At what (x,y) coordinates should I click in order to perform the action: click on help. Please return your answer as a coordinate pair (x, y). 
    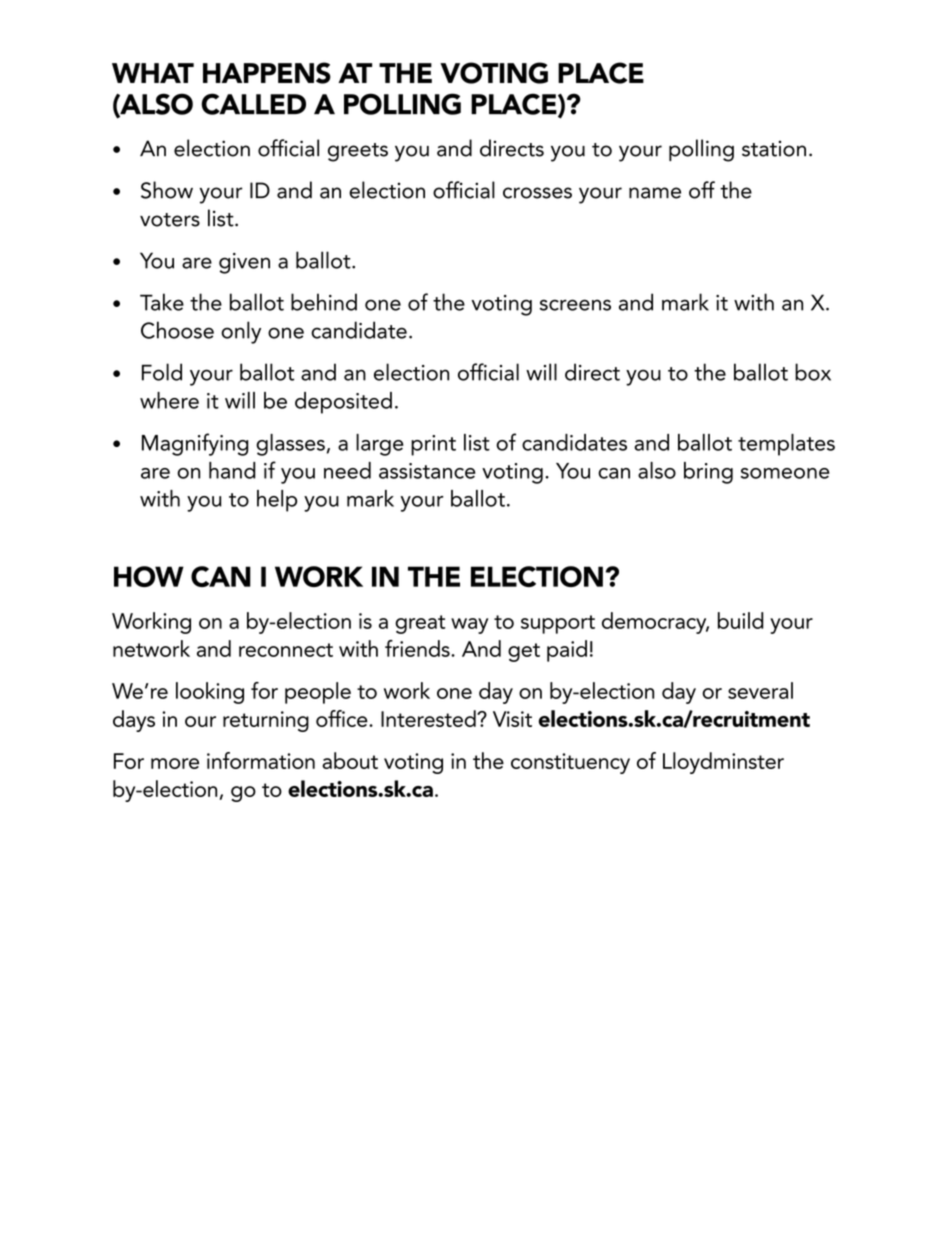
    Looking at the image, I should click on (277, 501).
